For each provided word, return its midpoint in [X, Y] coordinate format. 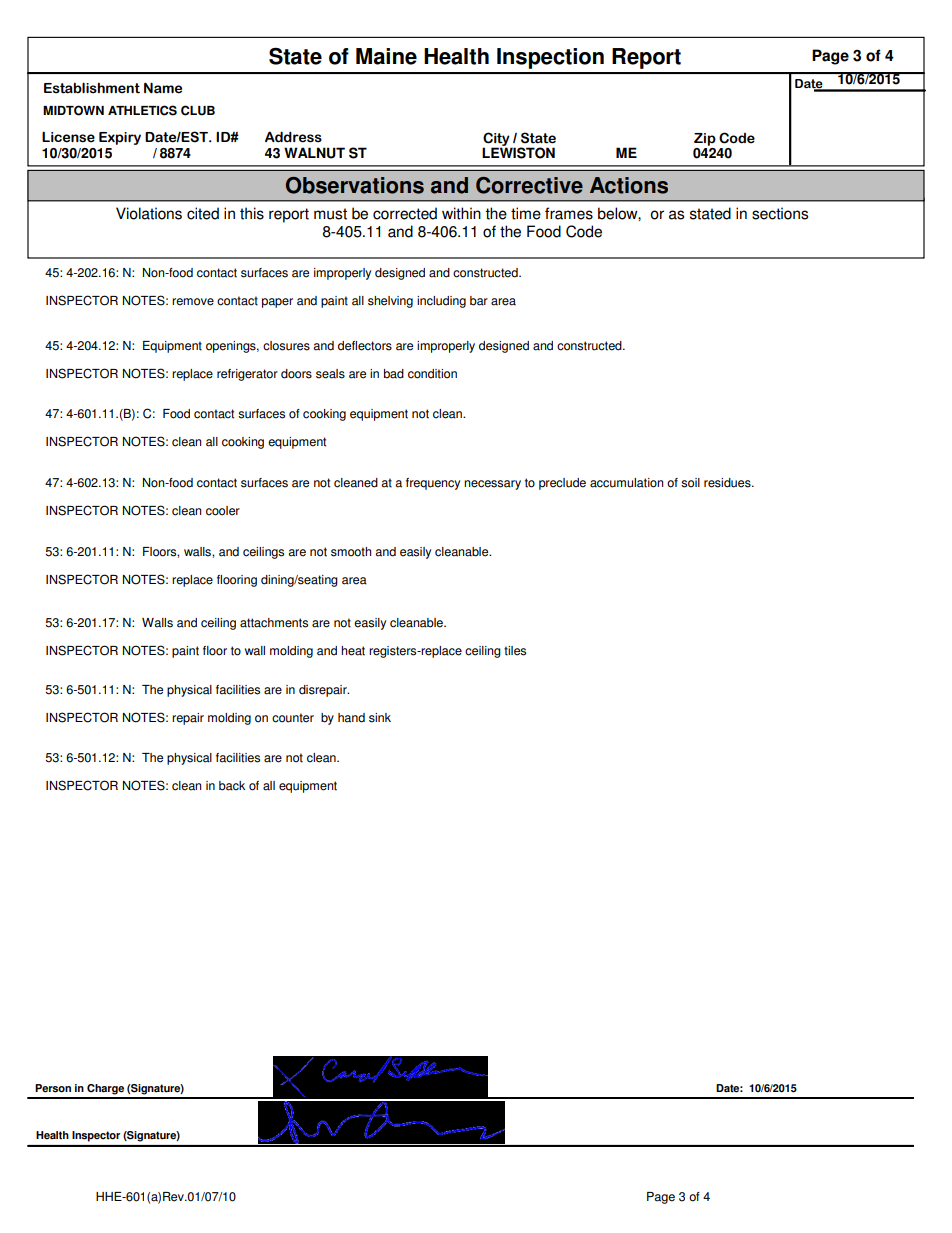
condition [432, 374]
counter [293, 718]
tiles [515, 651]
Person [53, 1088]
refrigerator [247, 375]
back [232, 786]
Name [163, 88]
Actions [629, 185]
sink [380, 718]
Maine [386, 56]
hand [351, 718]
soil [690, 483]
